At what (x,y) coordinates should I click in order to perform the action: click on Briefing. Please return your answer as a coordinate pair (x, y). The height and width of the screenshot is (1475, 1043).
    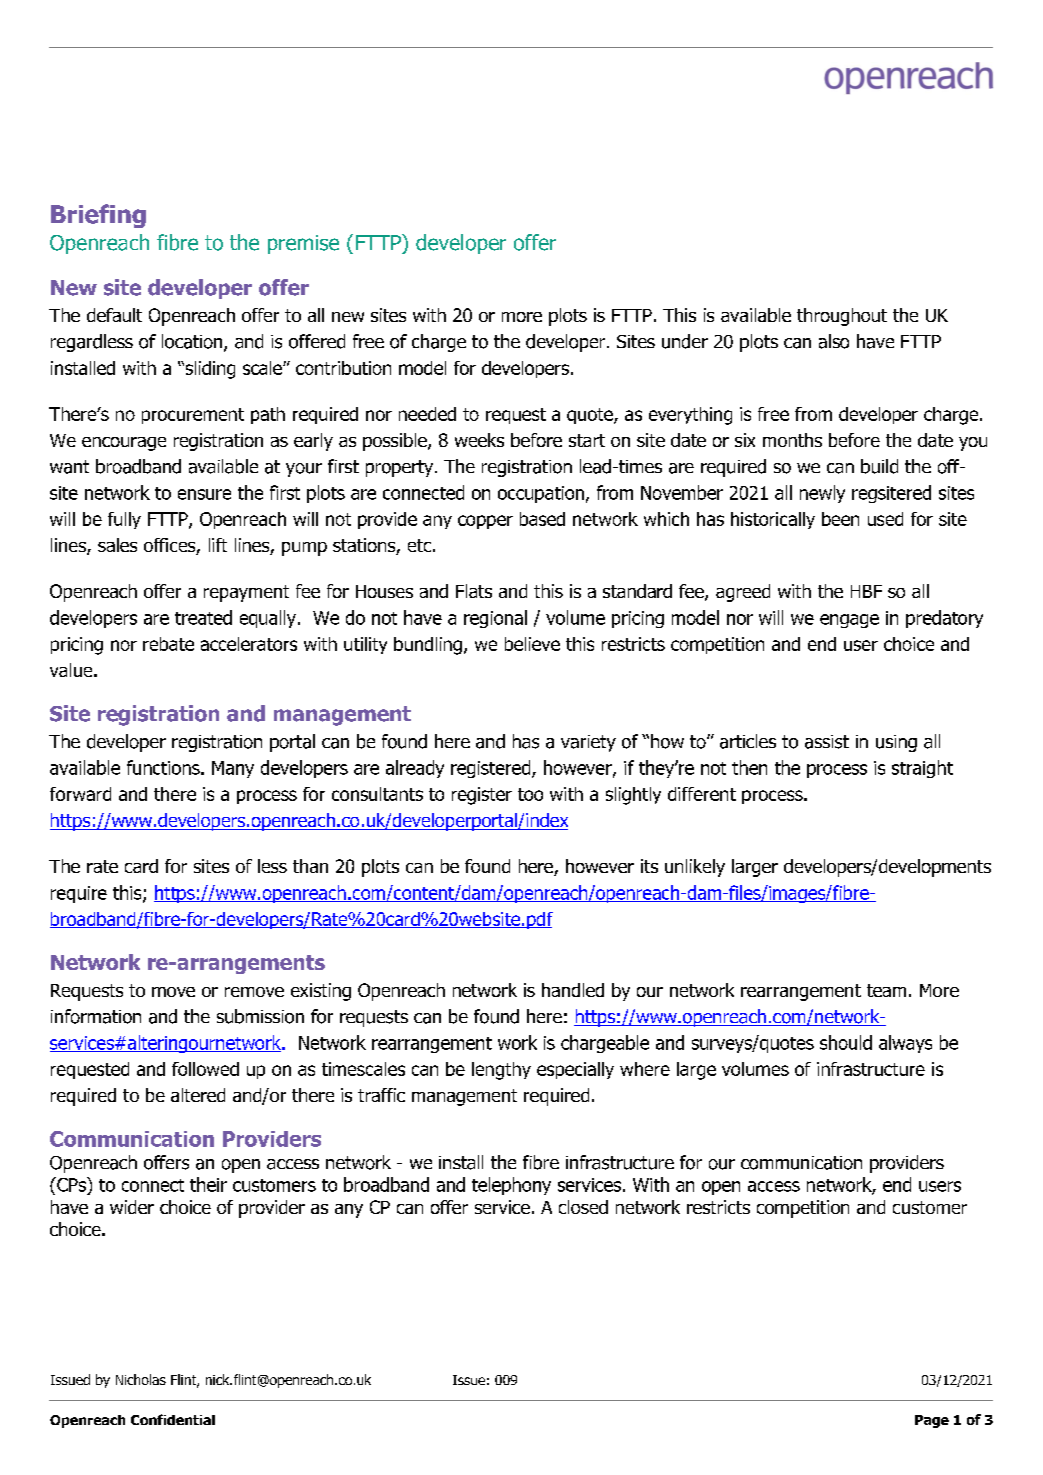
    Looking at the image, I should click on (98, 216).
